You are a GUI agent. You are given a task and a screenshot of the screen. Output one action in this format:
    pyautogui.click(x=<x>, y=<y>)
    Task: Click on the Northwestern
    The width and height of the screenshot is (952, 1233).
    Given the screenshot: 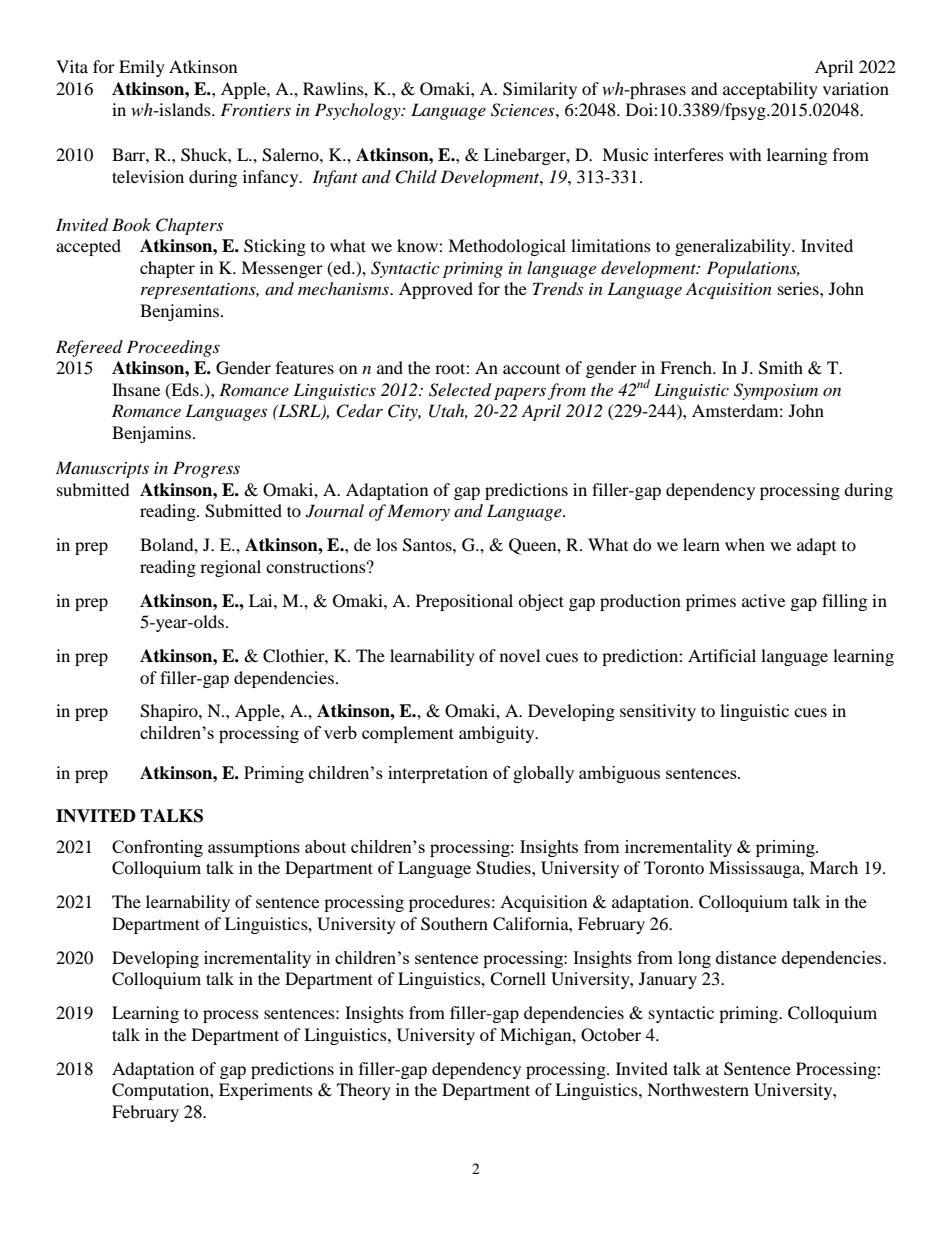 What is the action you would take?
    pyautogui.click(x=698, y=1089)
